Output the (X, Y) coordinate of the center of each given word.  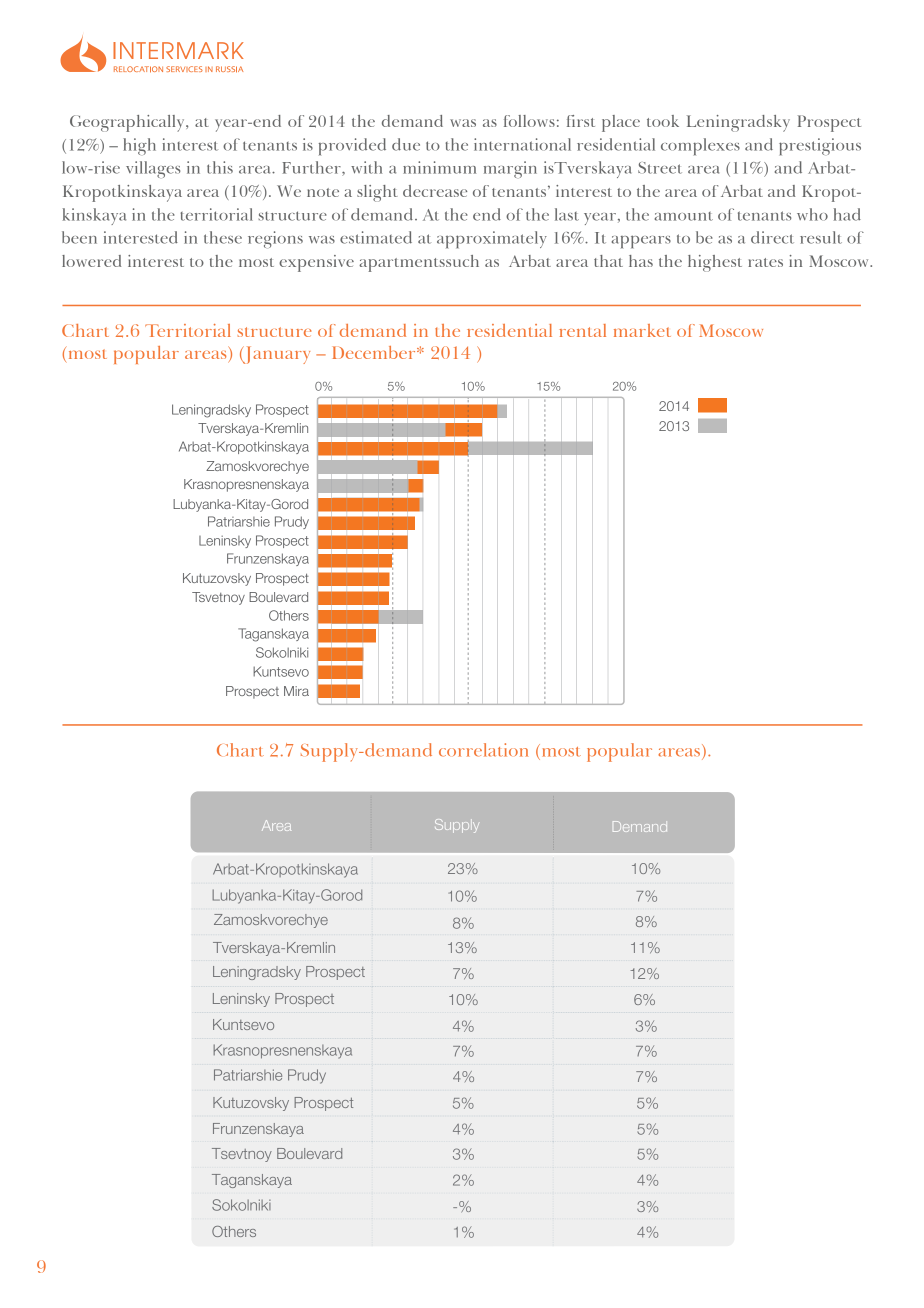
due (406, 144)
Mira (296, 691)
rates (765, 262)
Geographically (128, 123)
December (375, 352)
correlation (483, 750)
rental (582, 330)
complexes (700, 147)
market (642, 330)
